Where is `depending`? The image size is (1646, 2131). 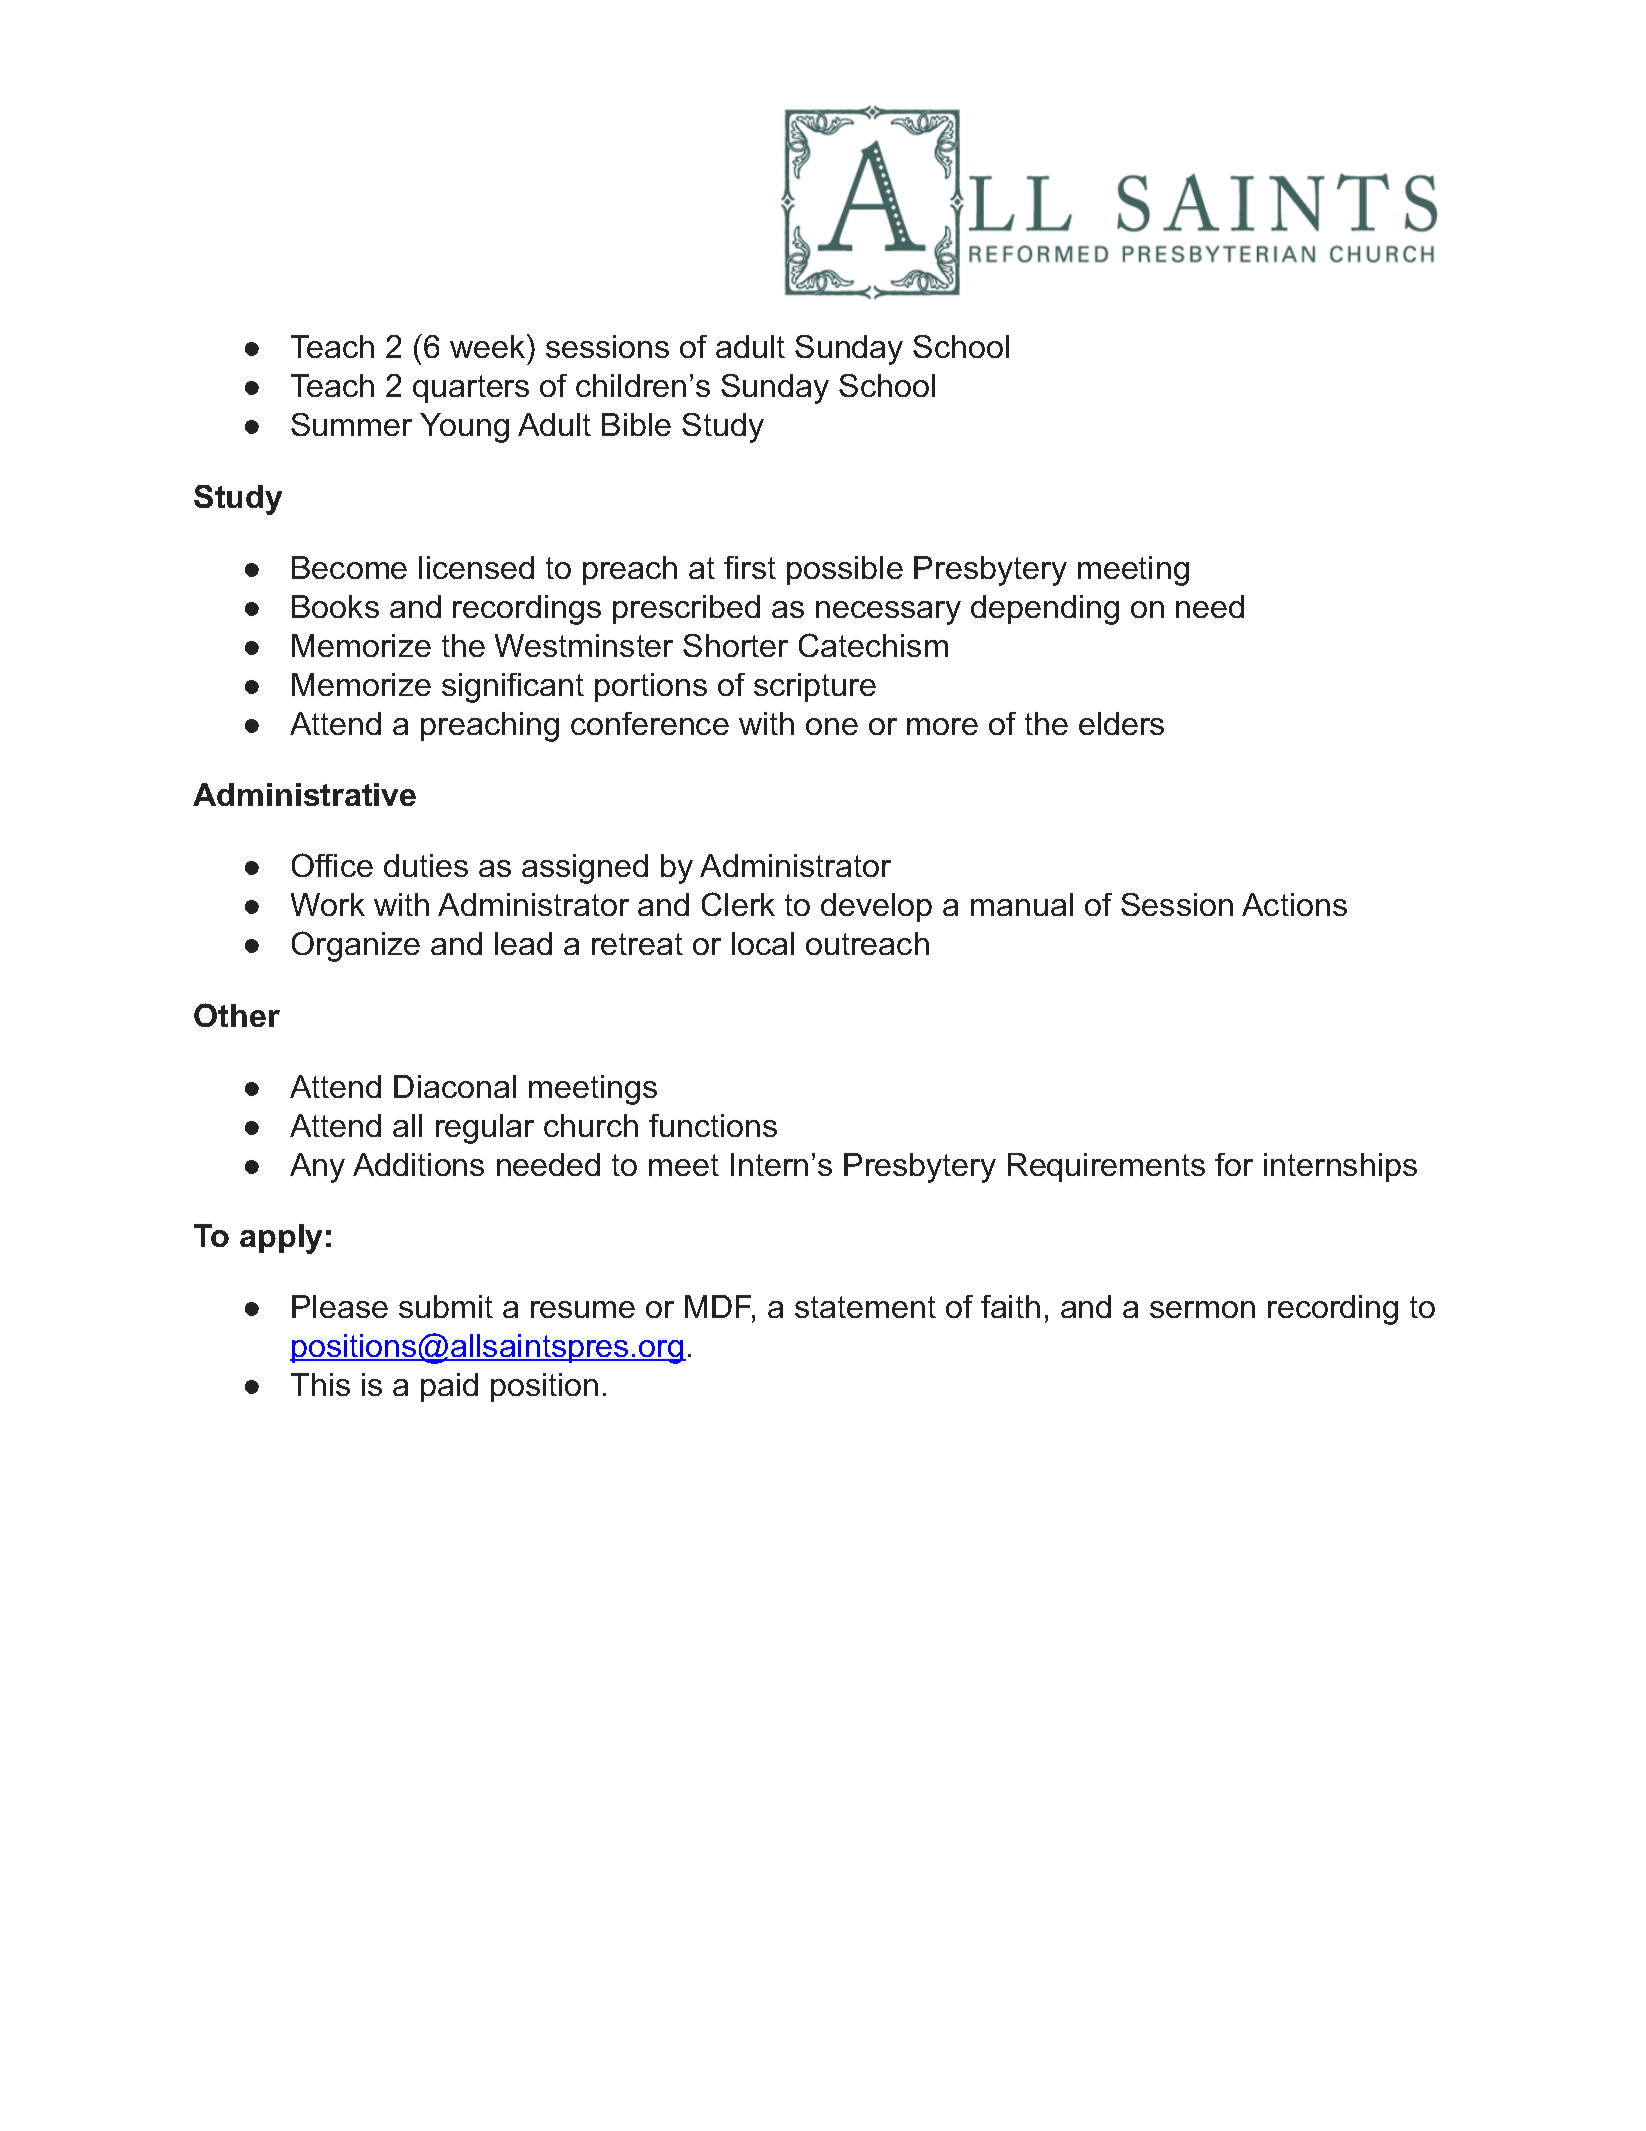
depending is located at coordinates (1045, 610).
